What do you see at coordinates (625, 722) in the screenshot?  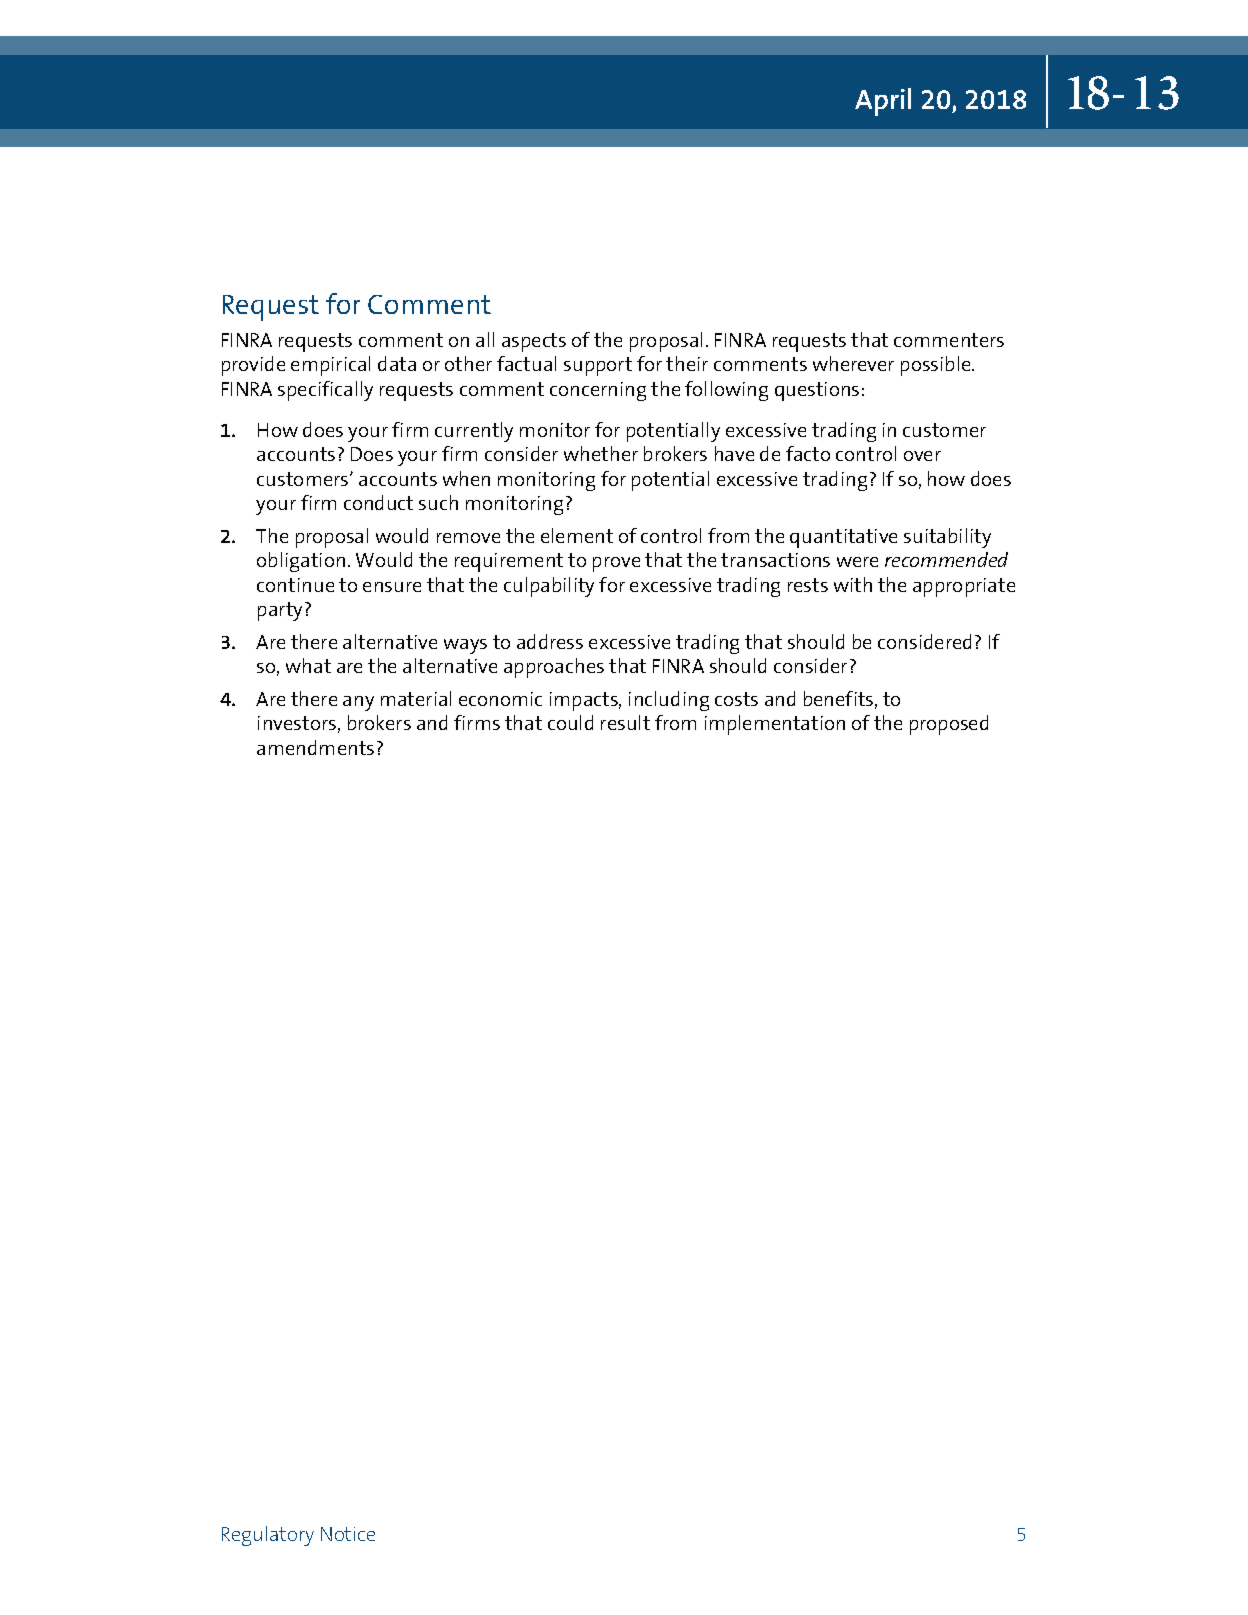 I see `result` at bounding box center [625, 722].
